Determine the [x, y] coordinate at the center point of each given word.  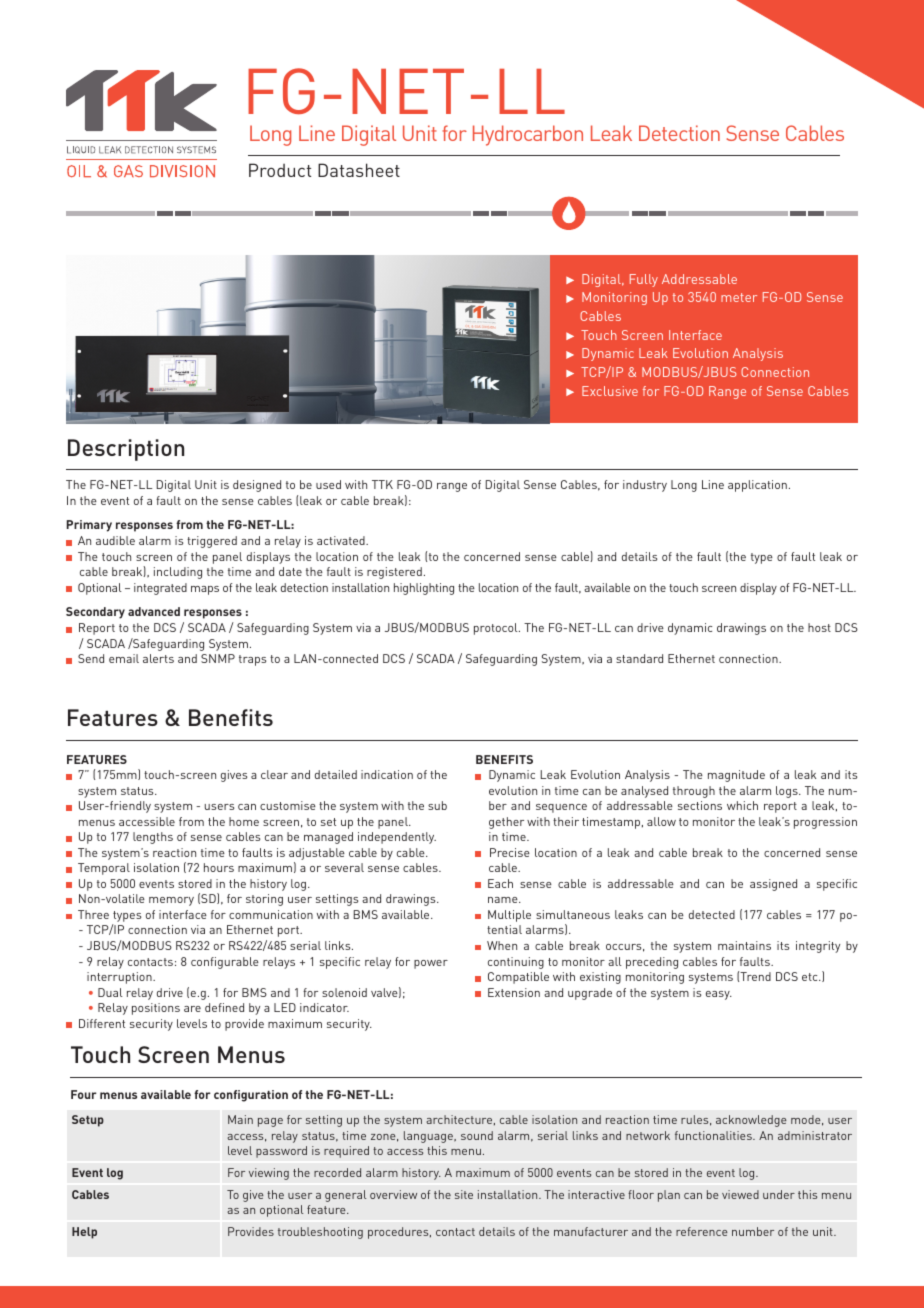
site [464, 1194]
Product [280, 170]
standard [639, 658]
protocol [497, 629]
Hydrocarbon [528, 135]
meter [739, 297]
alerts [158, 658]
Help [84, 1233]
